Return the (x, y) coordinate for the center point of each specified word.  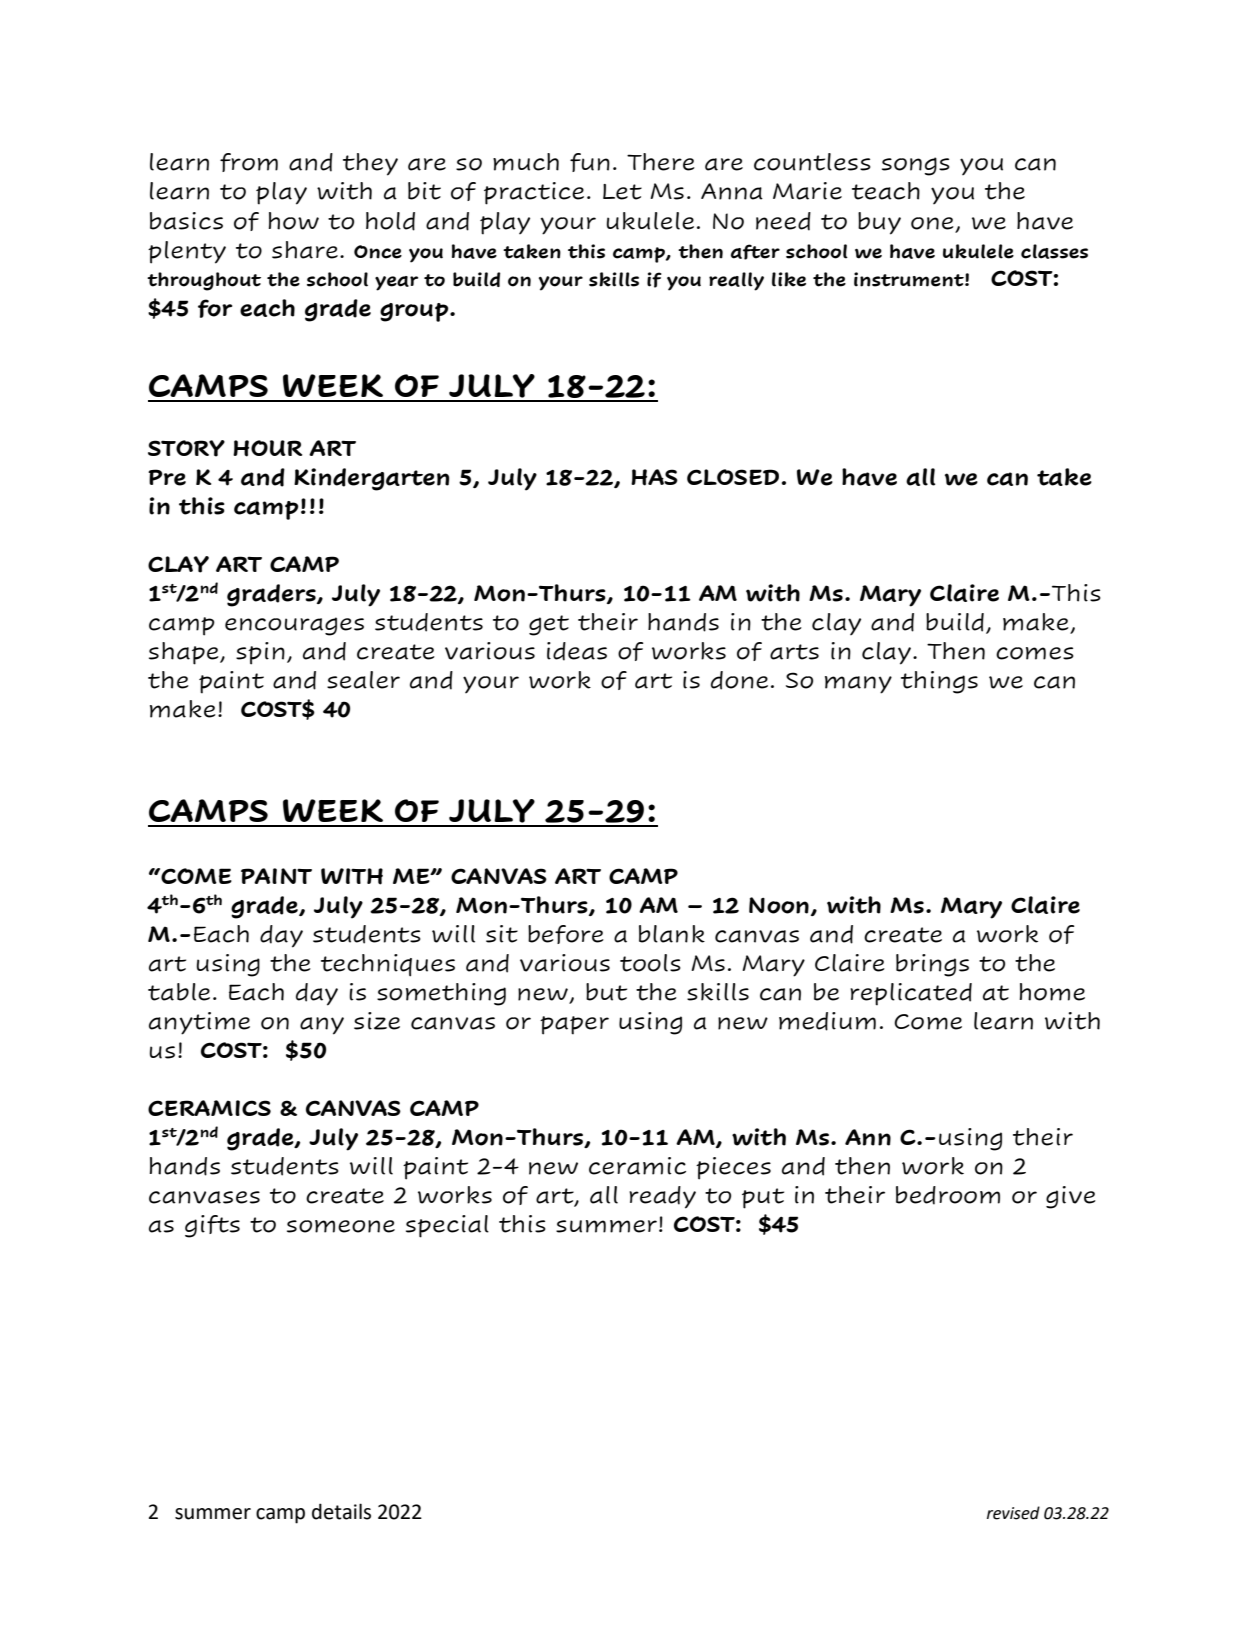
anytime (199, 1023)
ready (662, 1197)
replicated (911, 994)
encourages (294, 626)
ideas (577, 651)
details (341, 1511)
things (939, 682)
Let (622, 192)
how (294, 221)
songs (916, 166)
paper (574, 1025)
